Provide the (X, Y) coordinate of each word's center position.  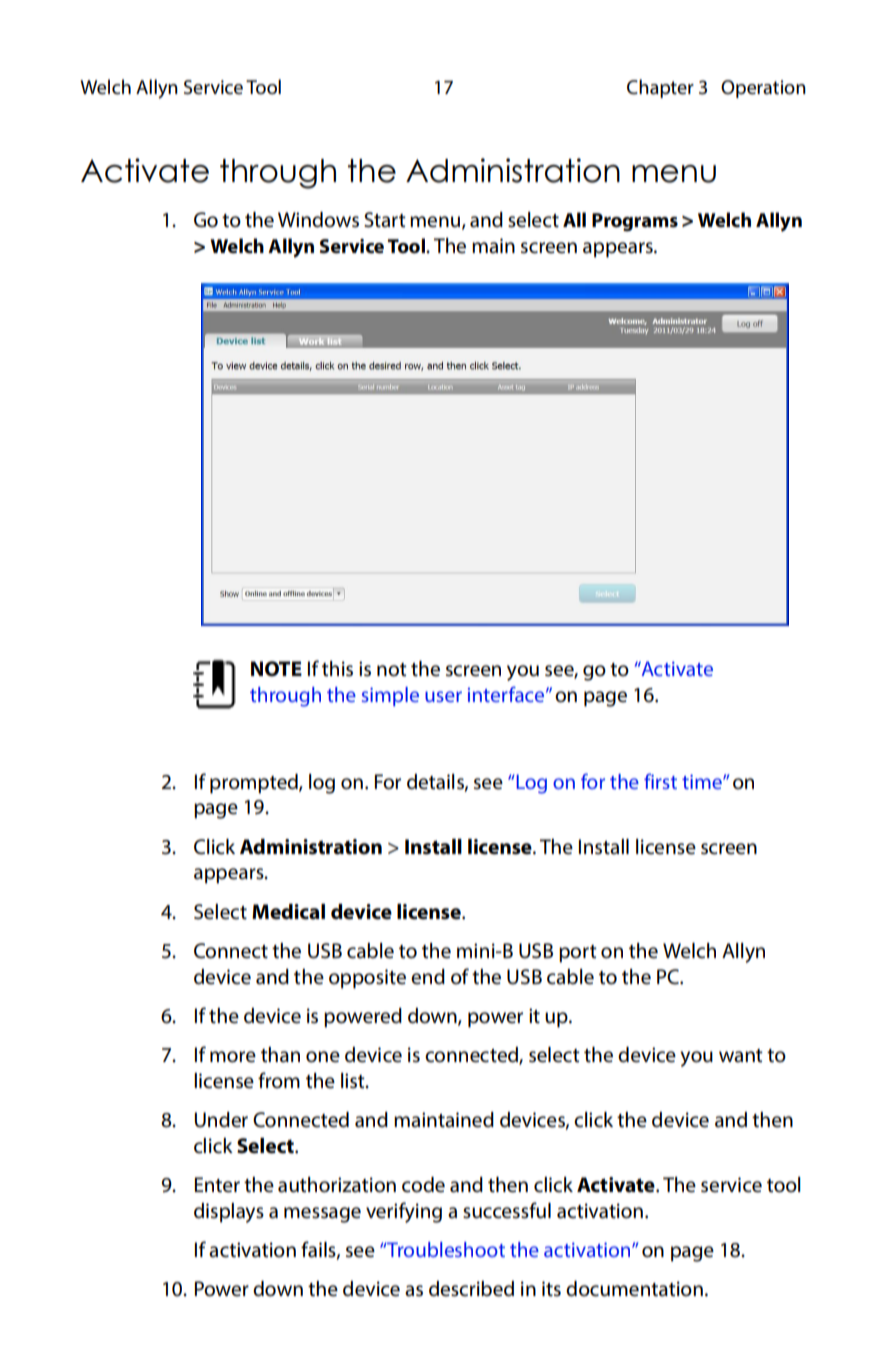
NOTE (276, 669)
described (471, 1289)
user (443, 696)
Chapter (660, 88)
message (322, 1215)
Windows (318, 220)
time (703, 781)
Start (385, 220)
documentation (634, 1289)
